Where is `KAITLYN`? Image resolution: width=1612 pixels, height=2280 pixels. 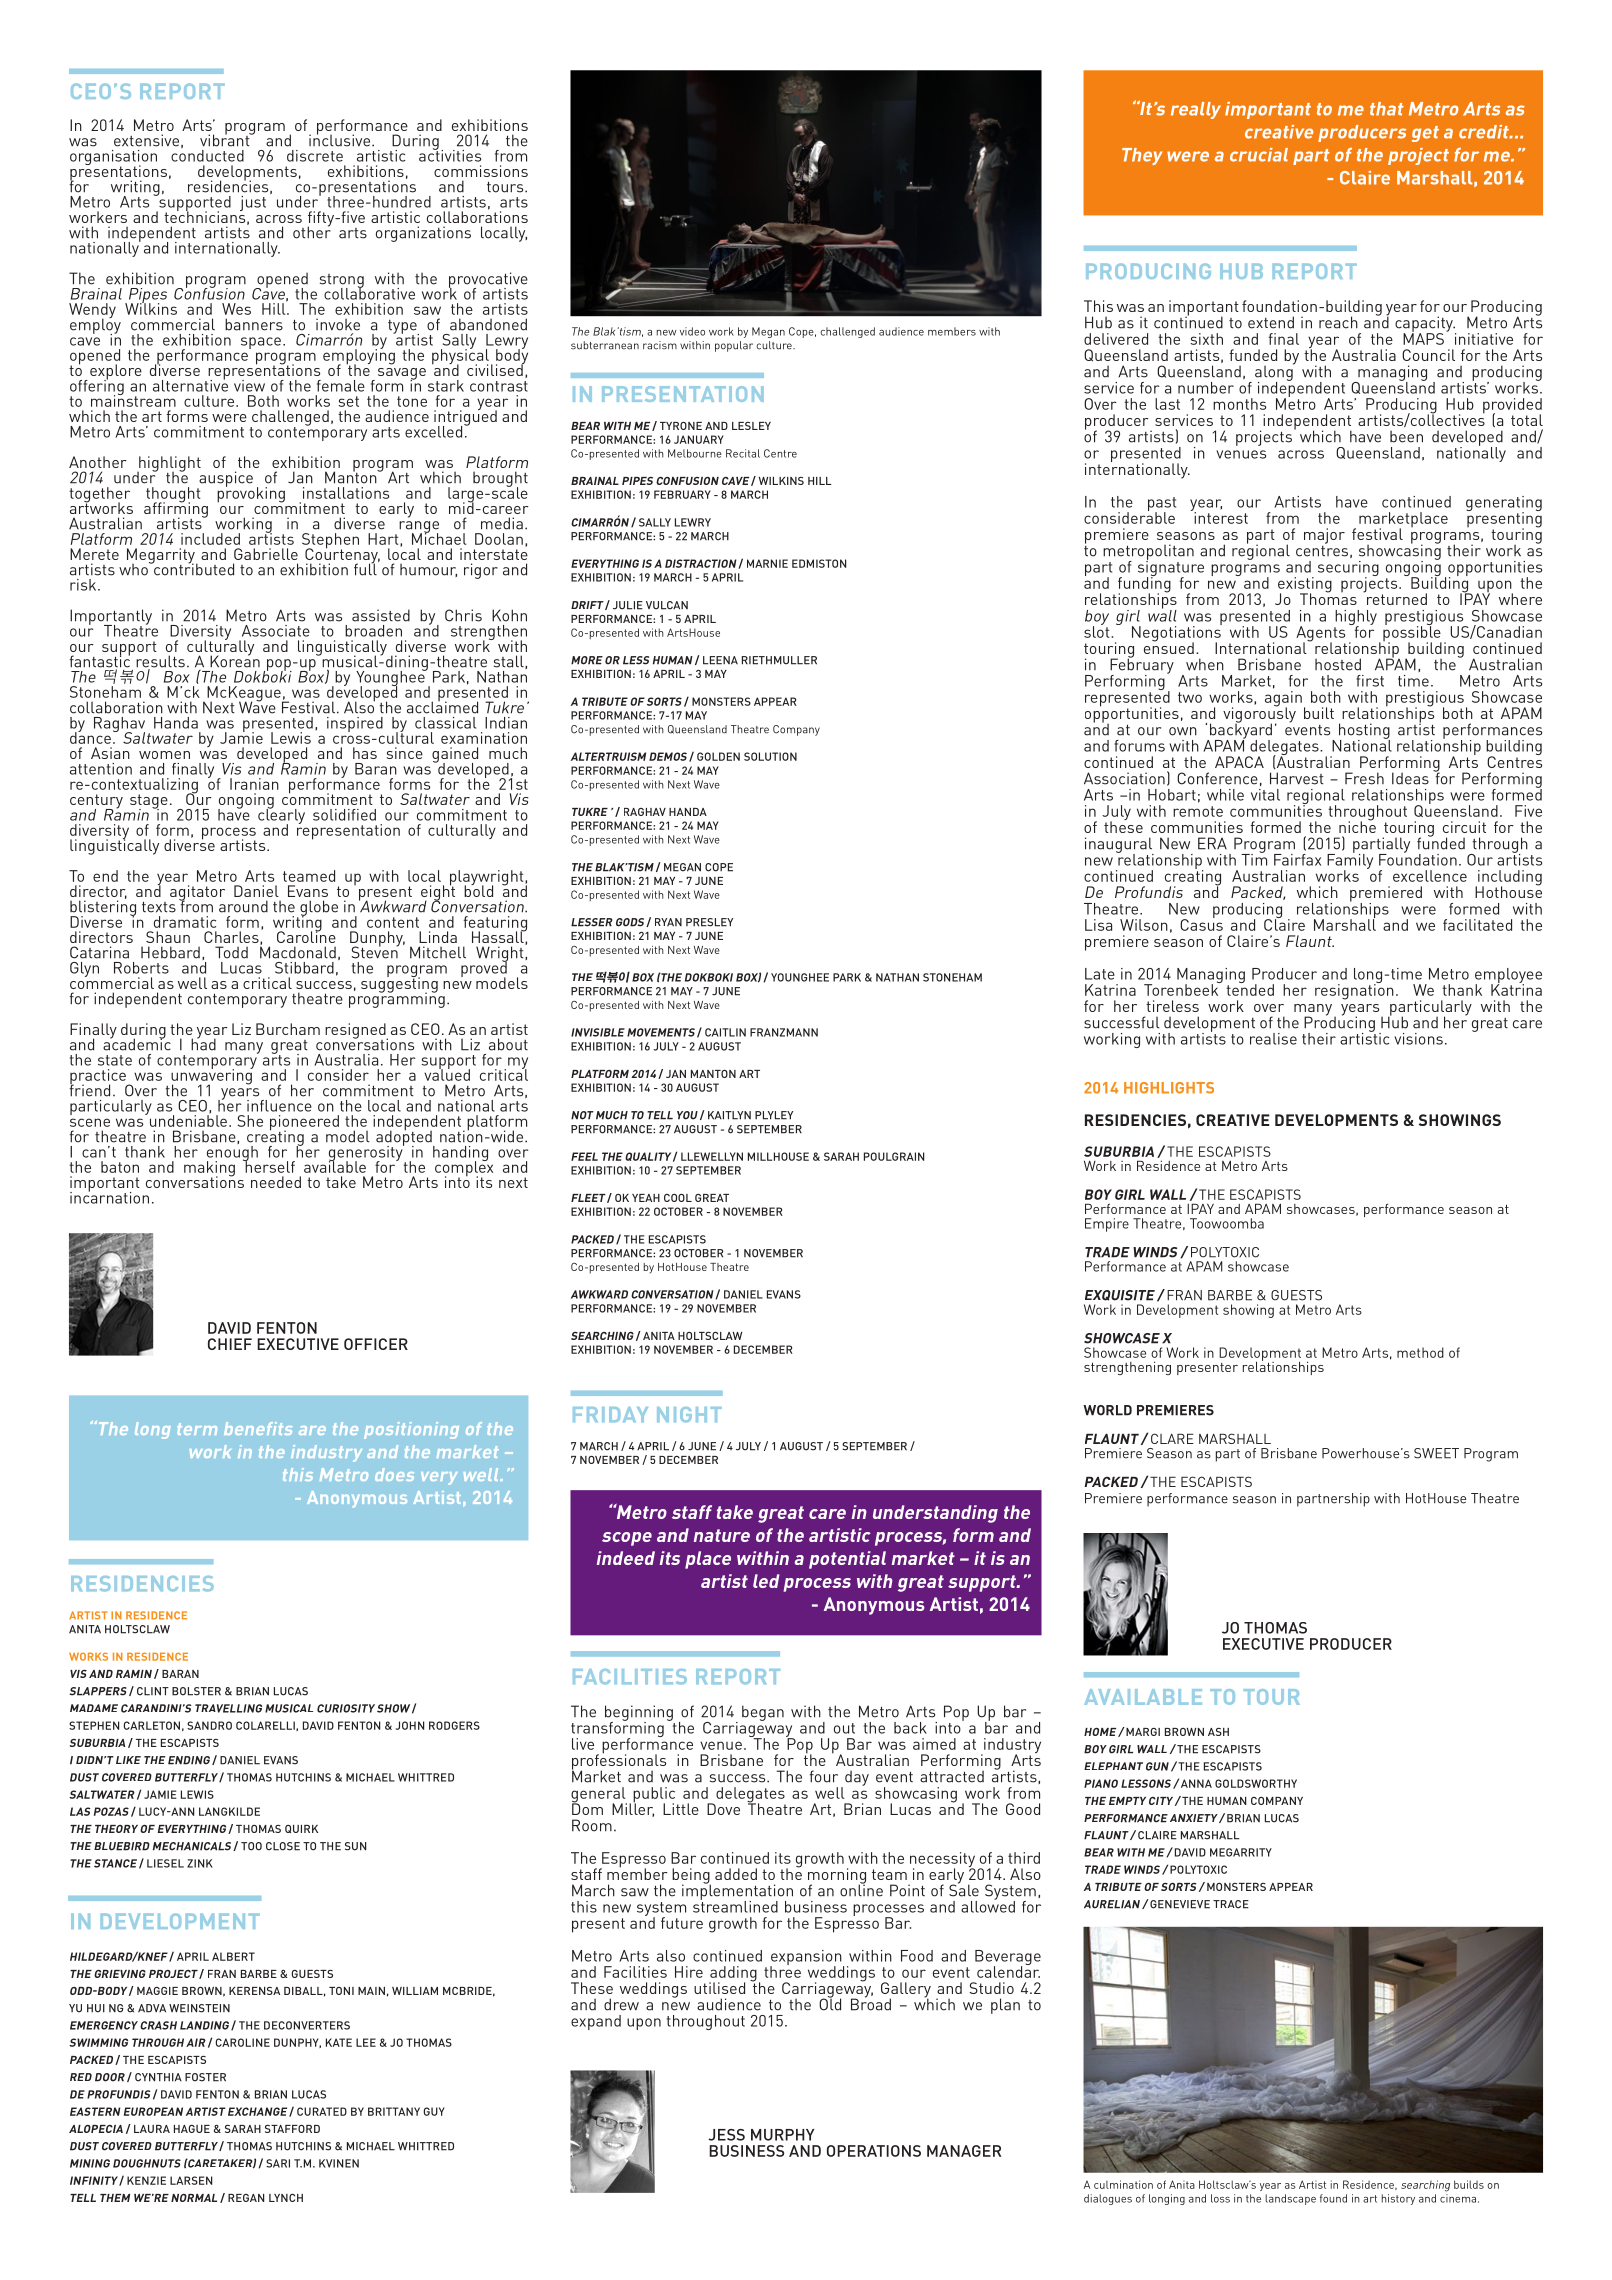 KAITLYN is located at coordinates (729, 1115).
